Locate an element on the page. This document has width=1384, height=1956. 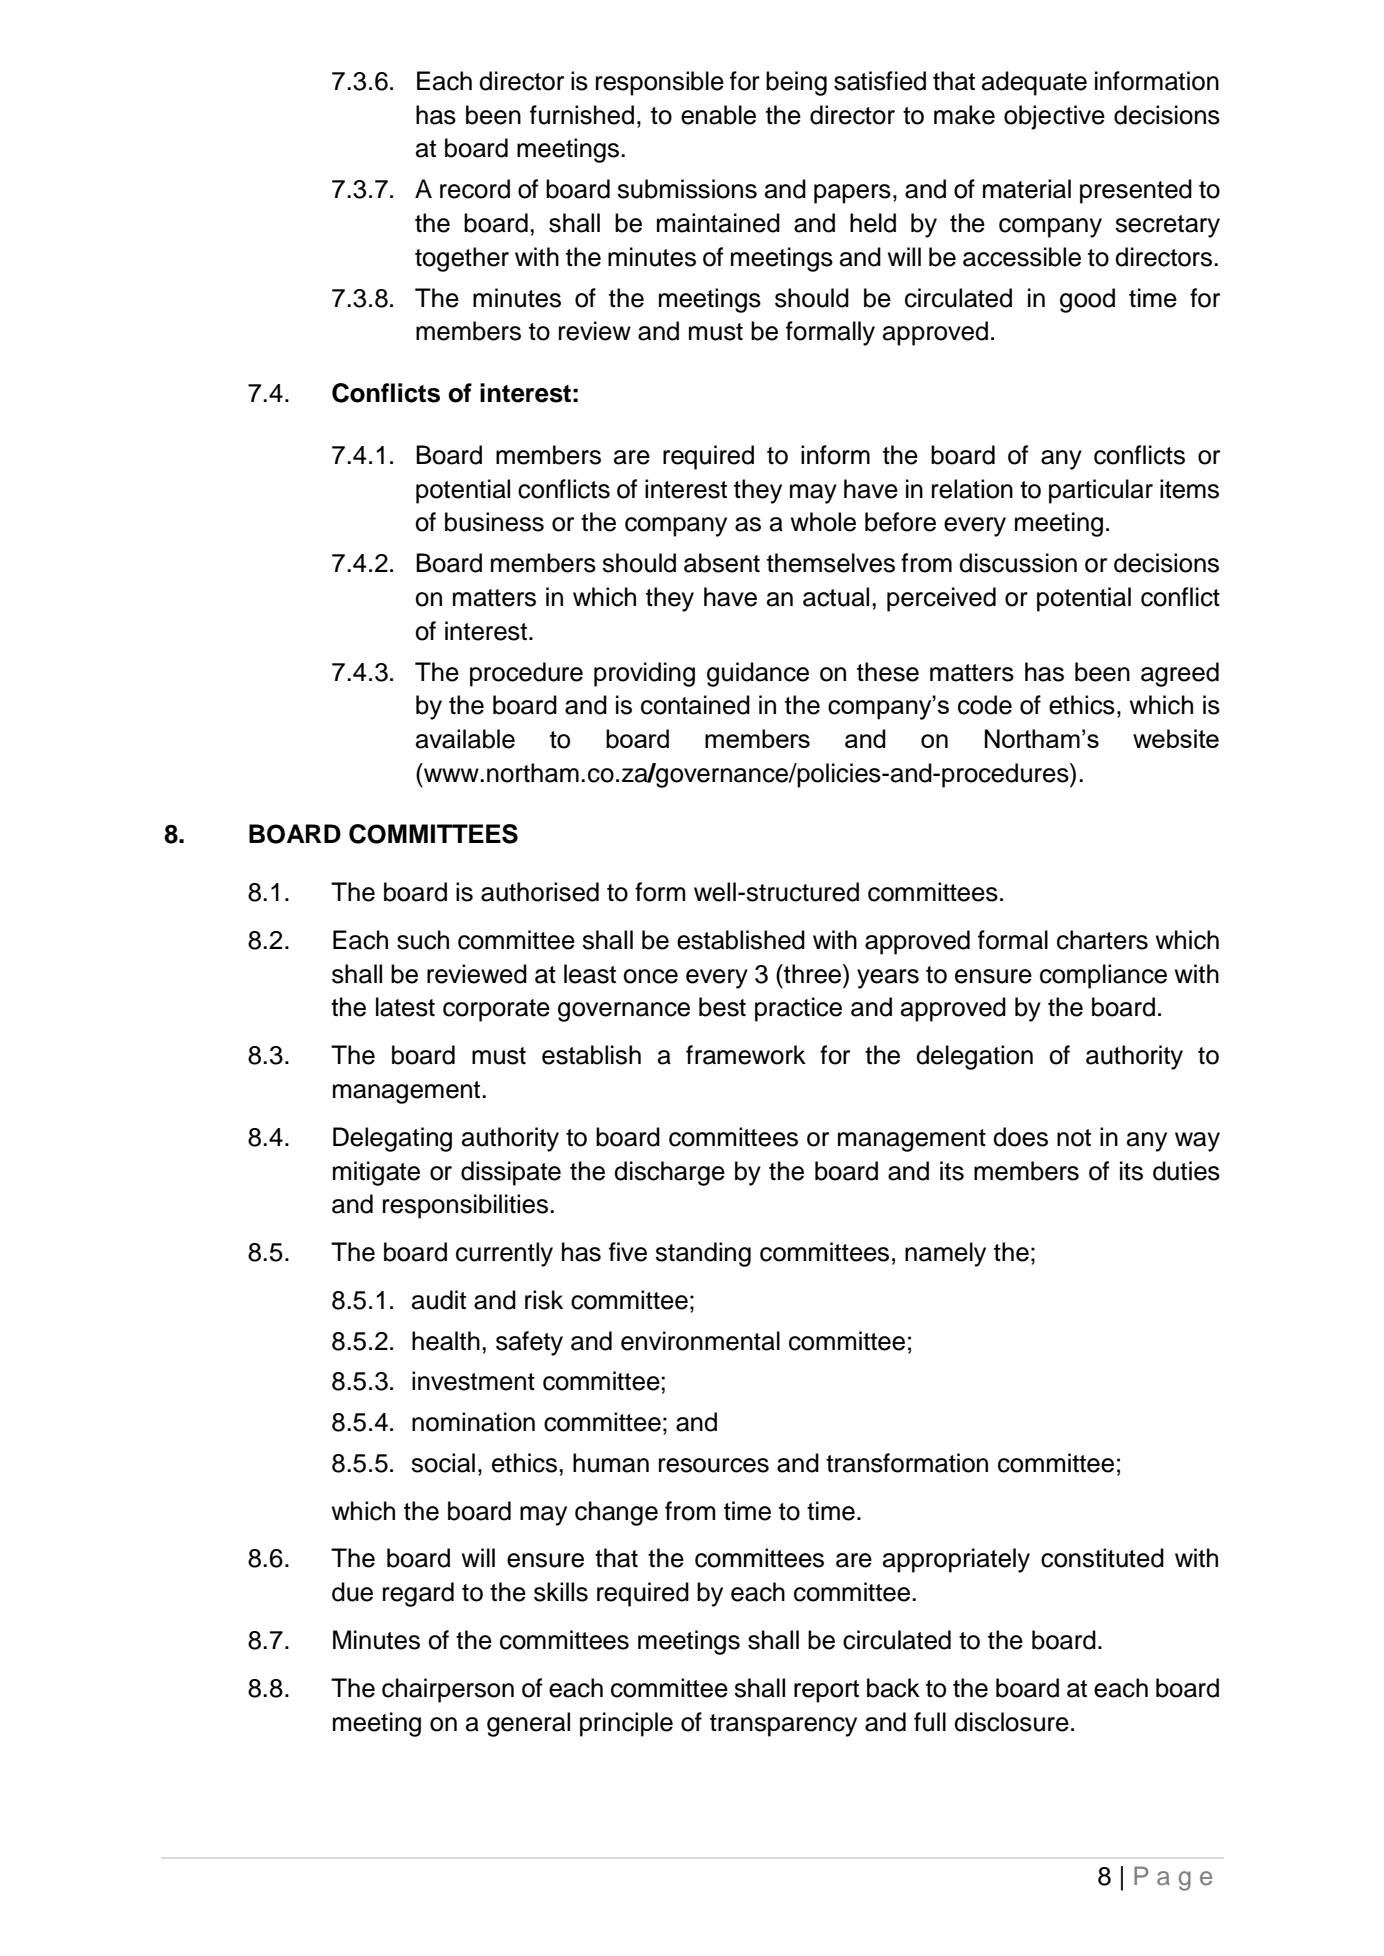
being is located at coordinates (796, 83).
